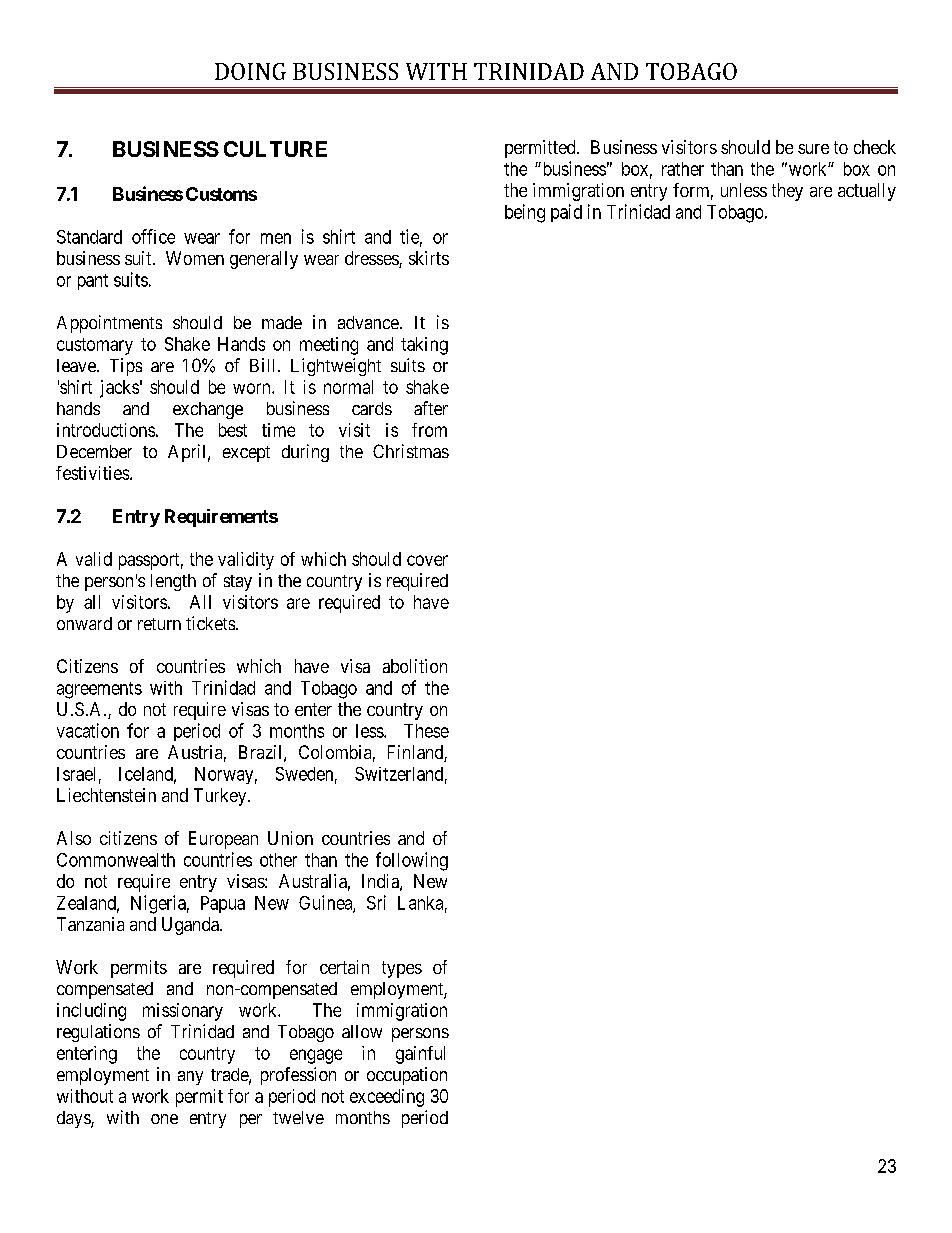 This page has height=1233, width=952. What do you see at coordinates (415, 666) in the page?
I see `abolition` at bounding box center [415, 666].
